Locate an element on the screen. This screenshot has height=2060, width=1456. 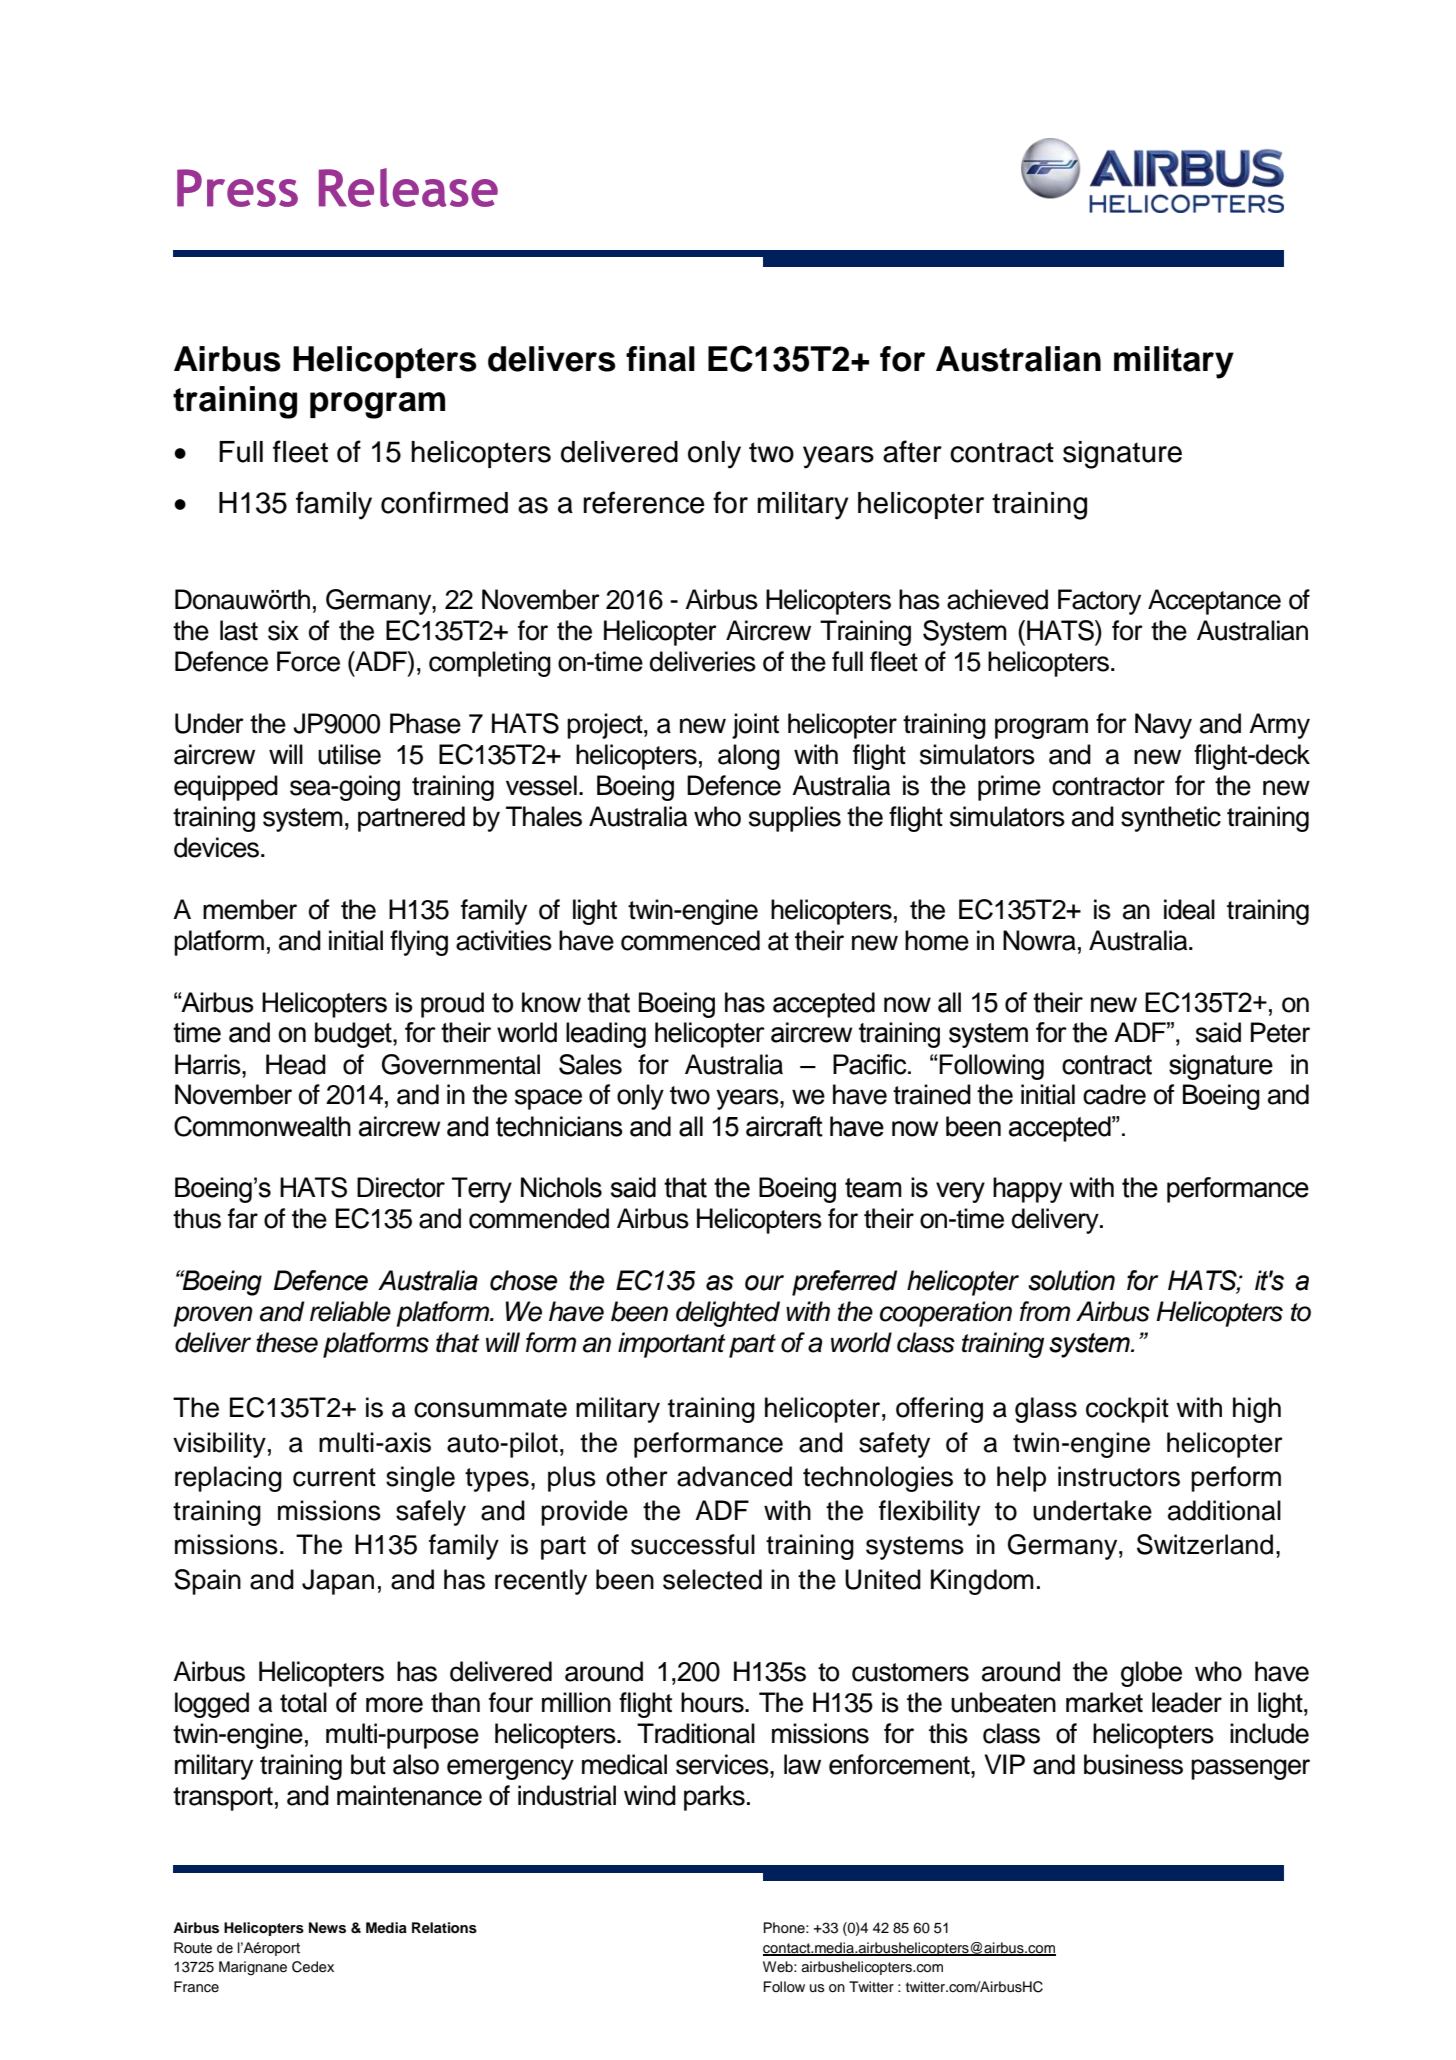
important is located at coordinates (672, 1345).
